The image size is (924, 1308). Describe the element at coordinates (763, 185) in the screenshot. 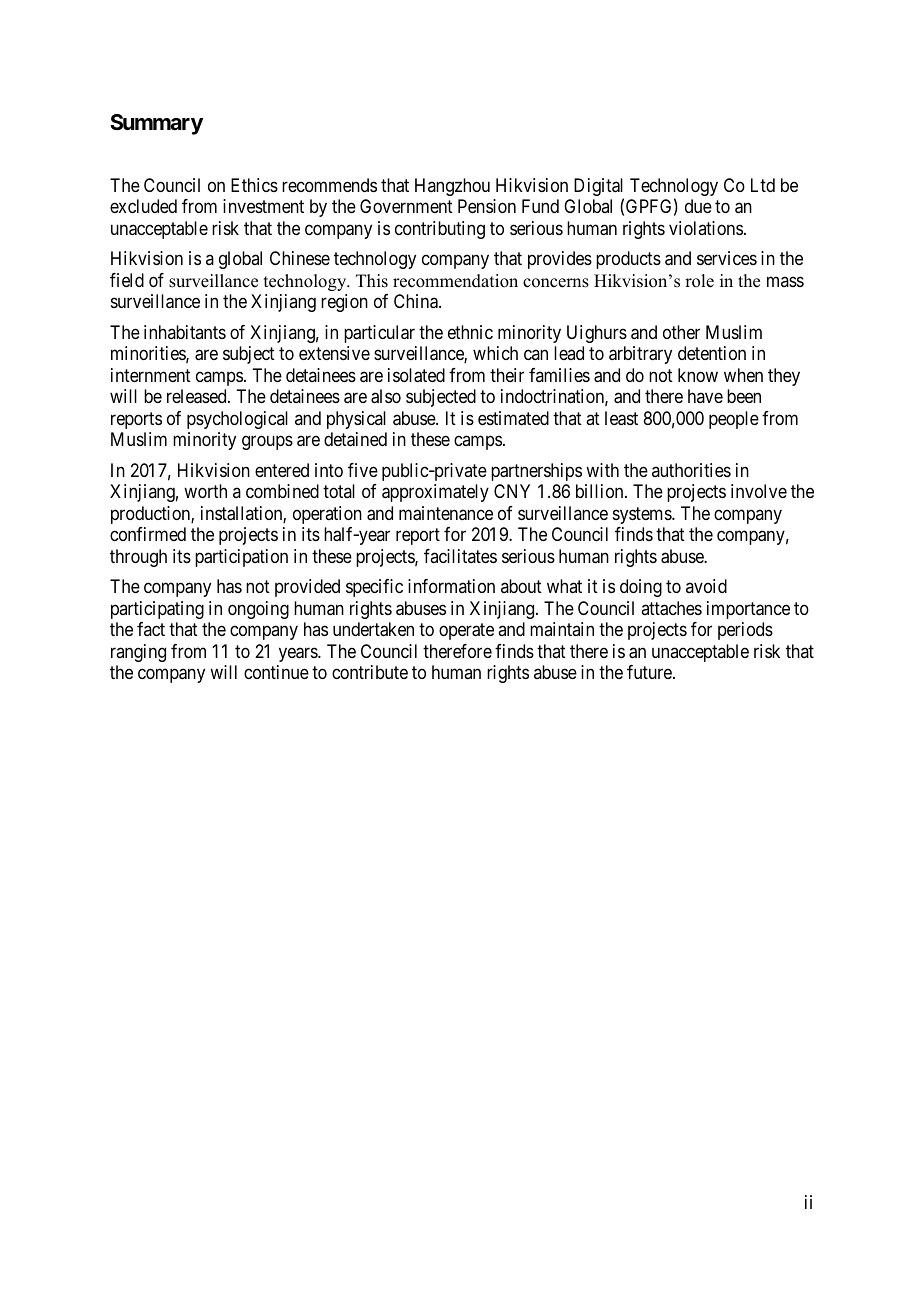

I see `Ltd` at that location.
